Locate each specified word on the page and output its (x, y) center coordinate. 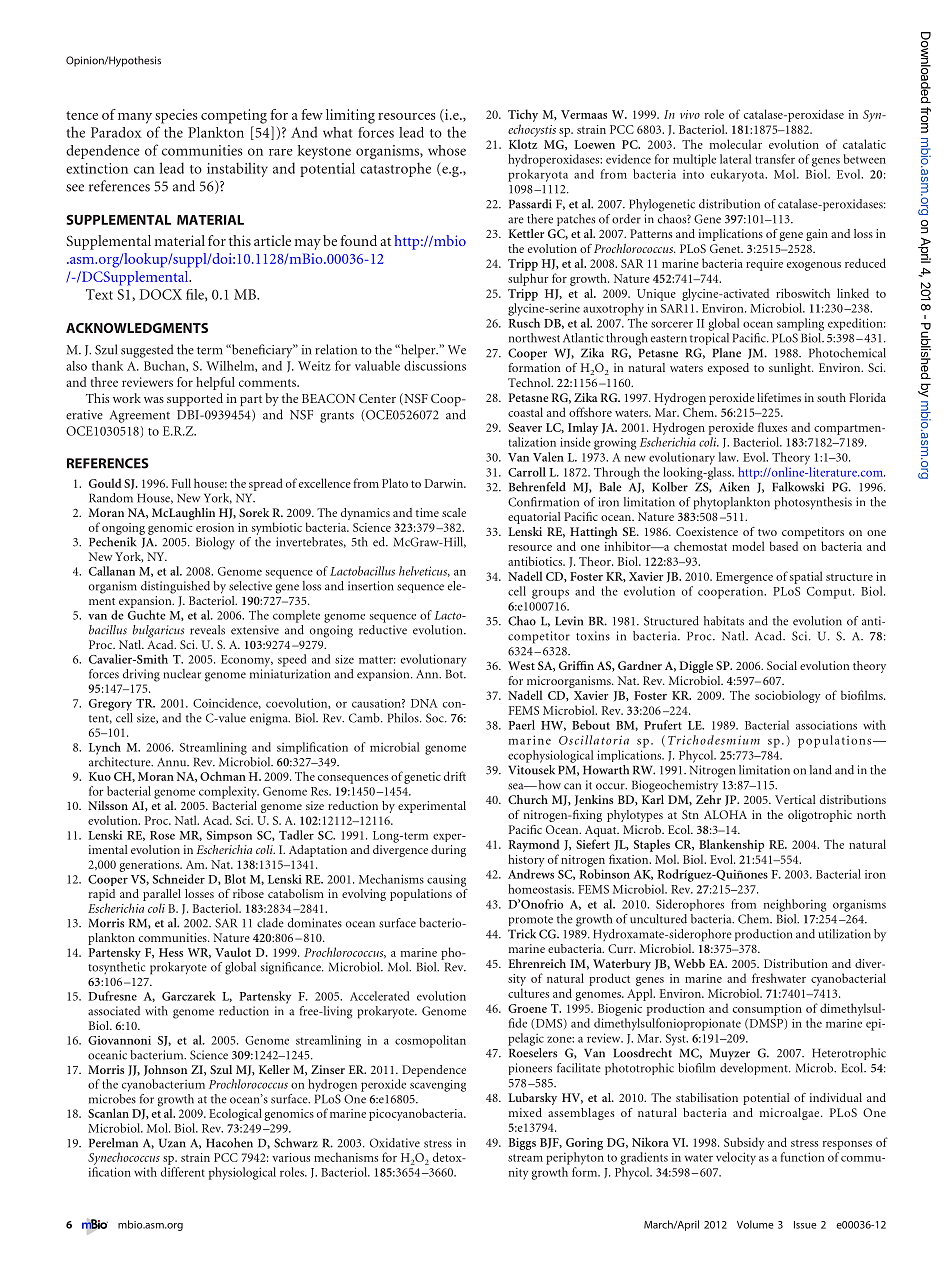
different (183, 1172)
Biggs (522, 1144)
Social (782, 665)
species (176, 116)
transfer (775, 159)
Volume (755, 1224)
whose (447, 150)
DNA (424, 703)
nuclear (182, 674)
